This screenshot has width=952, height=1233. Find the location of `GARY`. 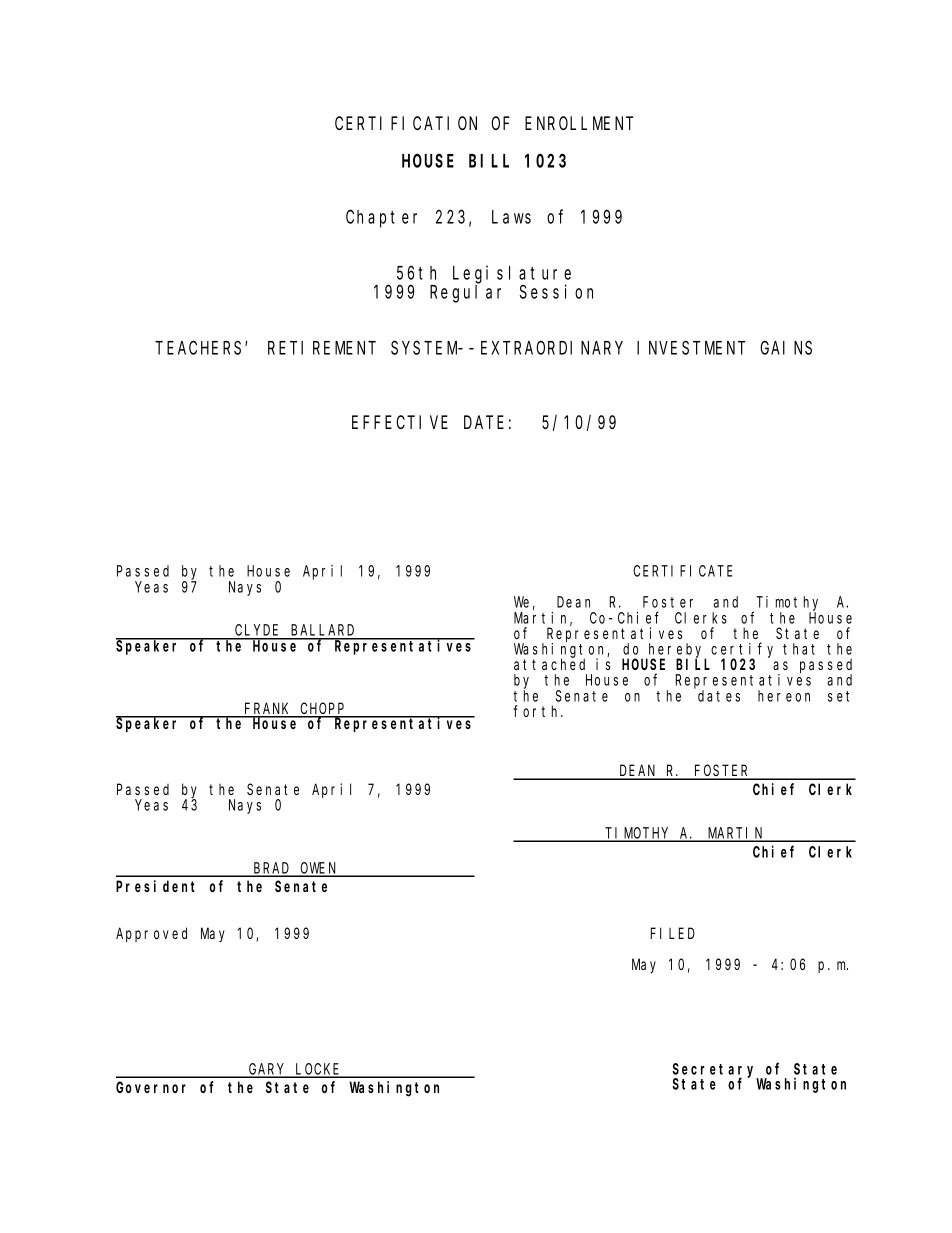

GARY is located at coordinates (267, 1070).
